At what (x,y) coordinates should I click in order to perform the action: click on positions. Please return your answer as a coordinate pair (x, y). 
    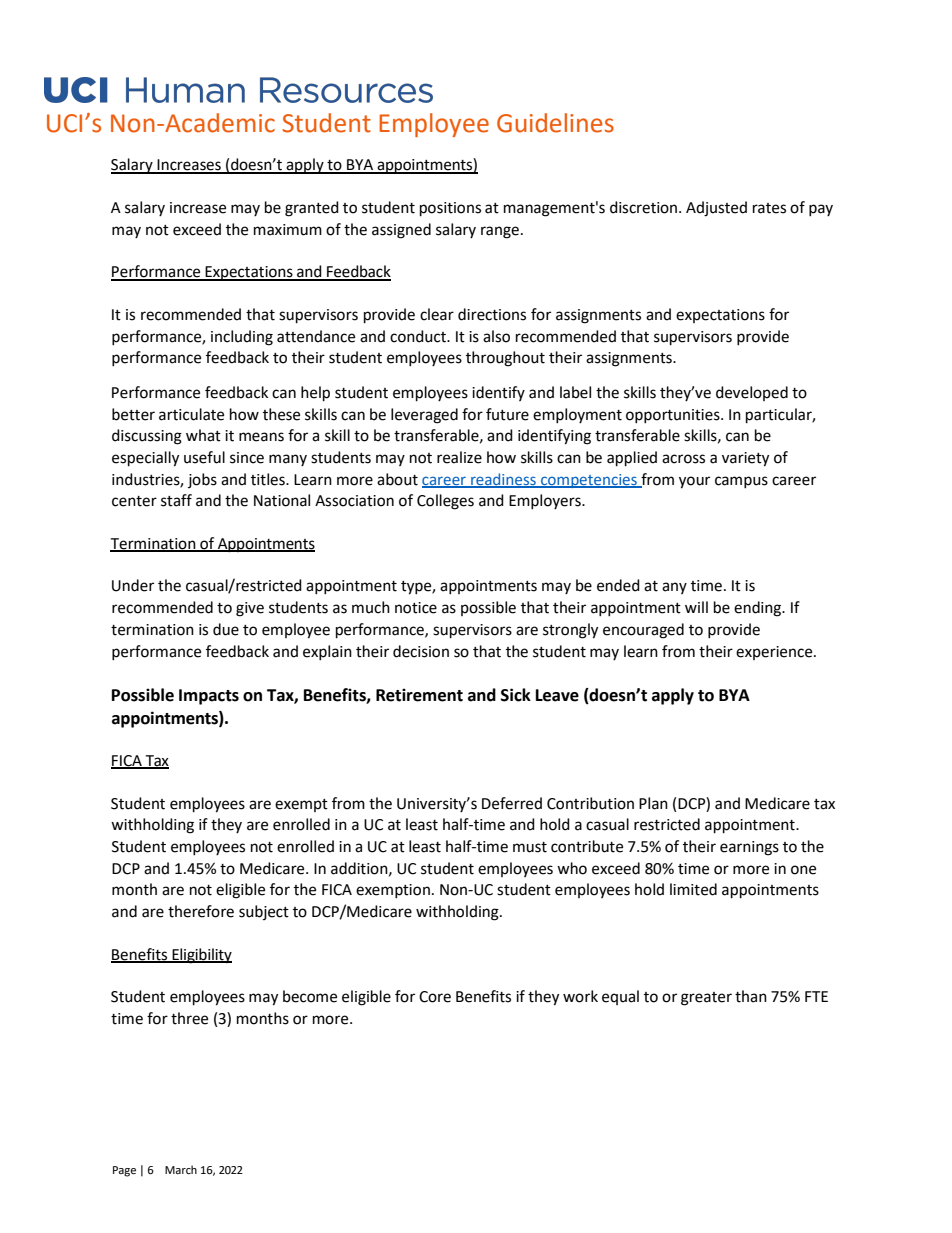
    Looking at the image, I should click on (450, 209).
